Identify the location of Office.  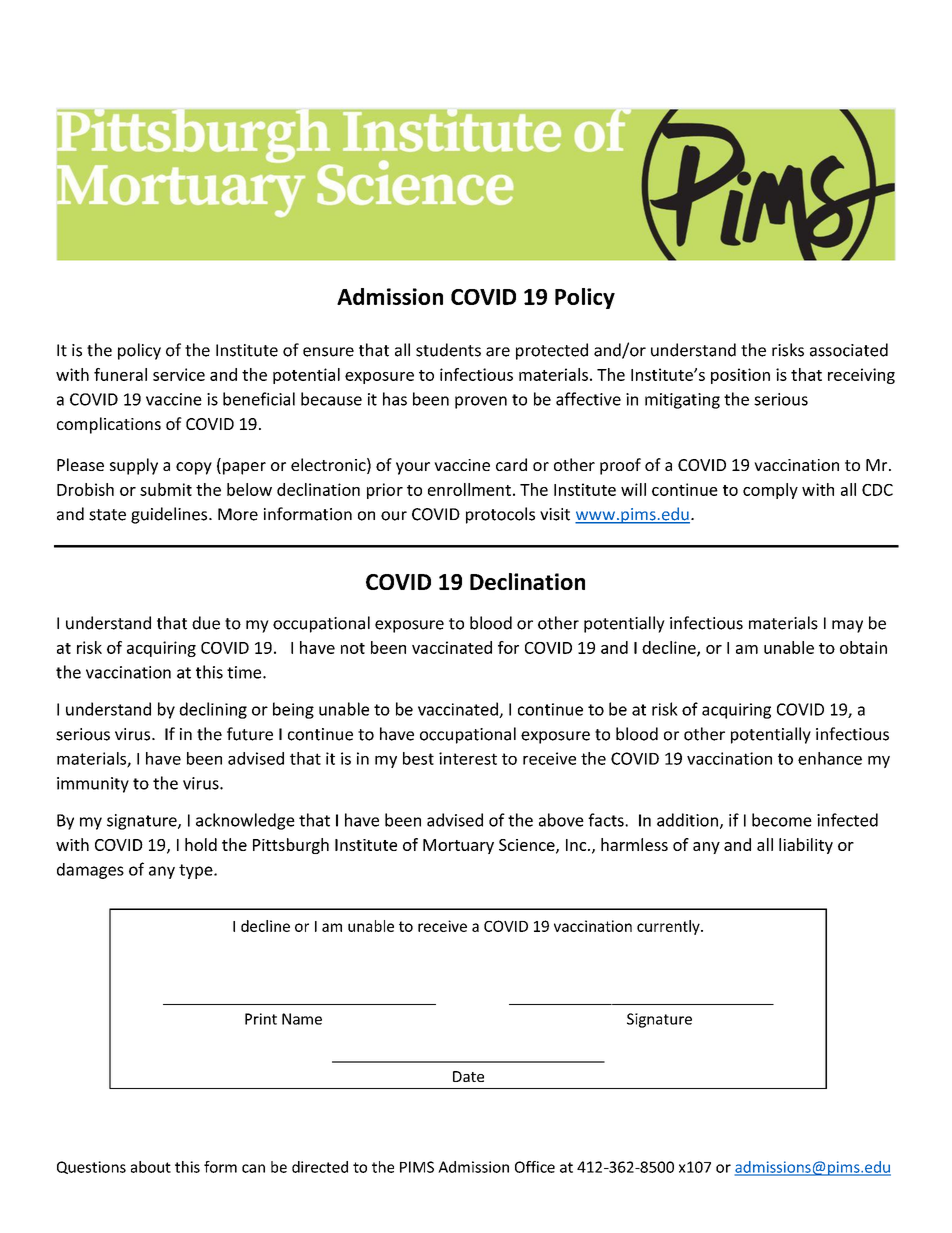
(535, 1167).
